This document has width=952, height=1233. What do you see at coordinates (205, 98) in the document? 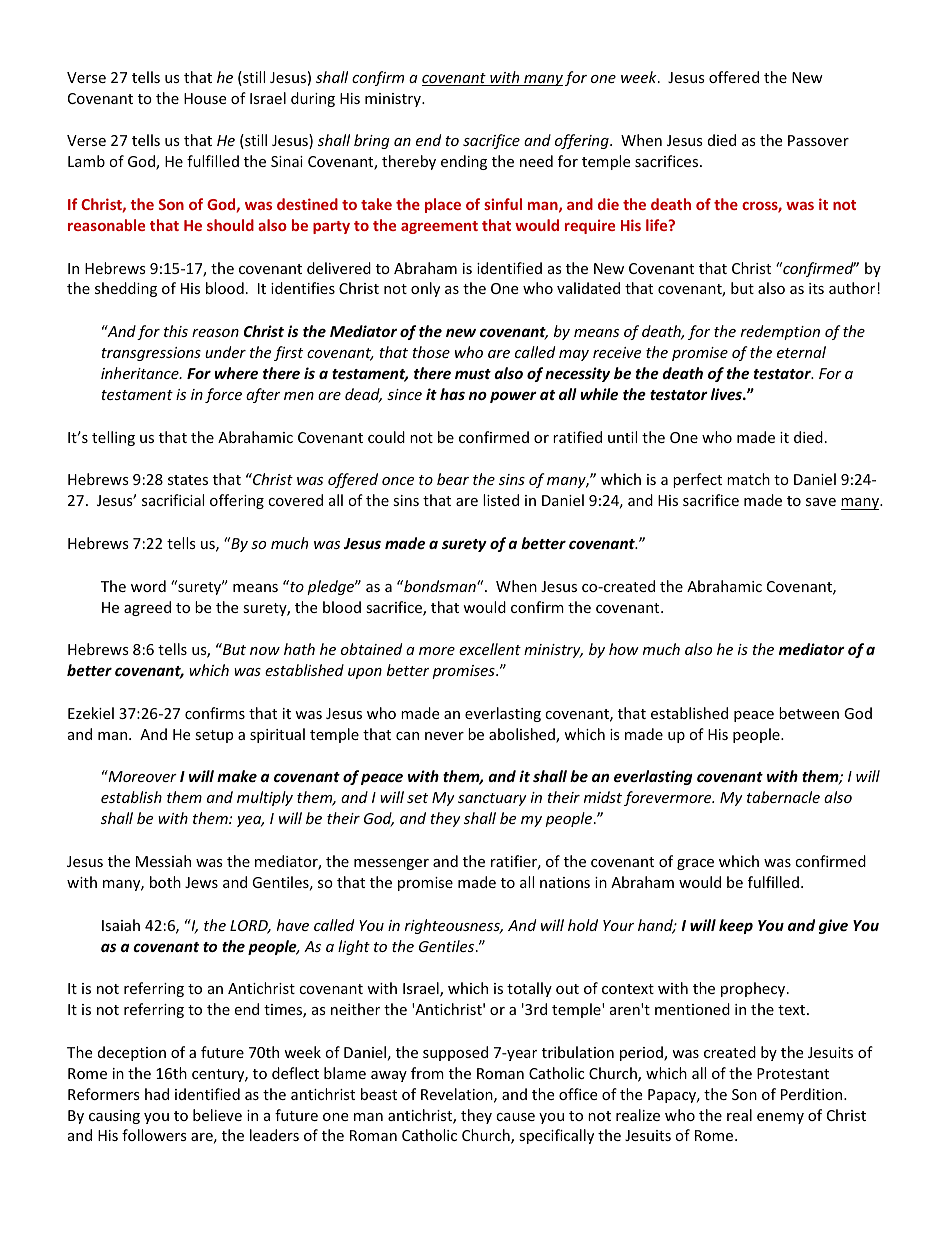
I see `House` at bounding box center [205, 98].
